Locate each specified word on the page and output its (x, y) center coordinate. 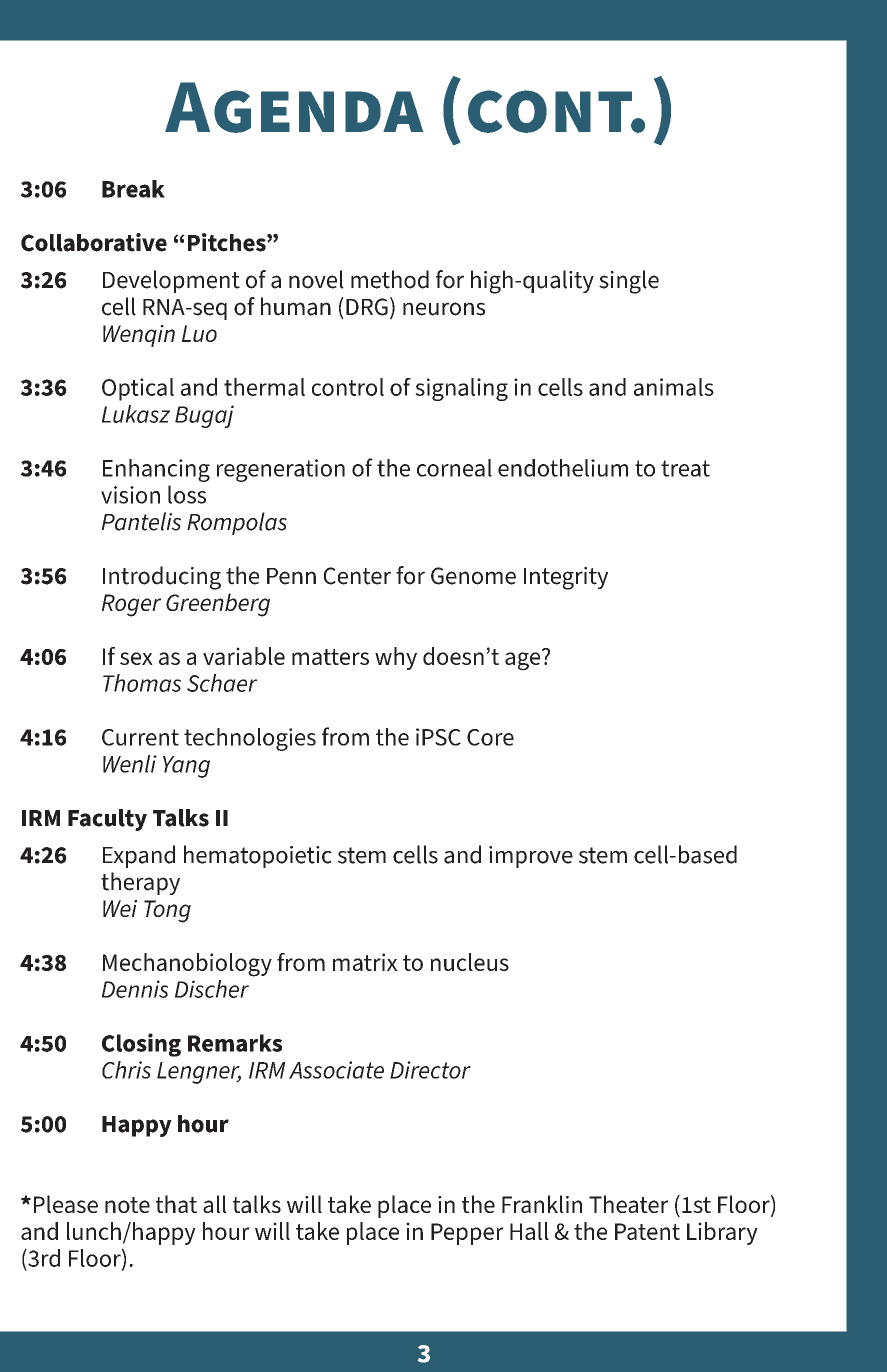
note (127, 1205)
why (396, 658)
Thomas (142, 683)
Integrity (566, 578)
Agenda (294, 107)
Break (133, 189)
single (629, 282)
